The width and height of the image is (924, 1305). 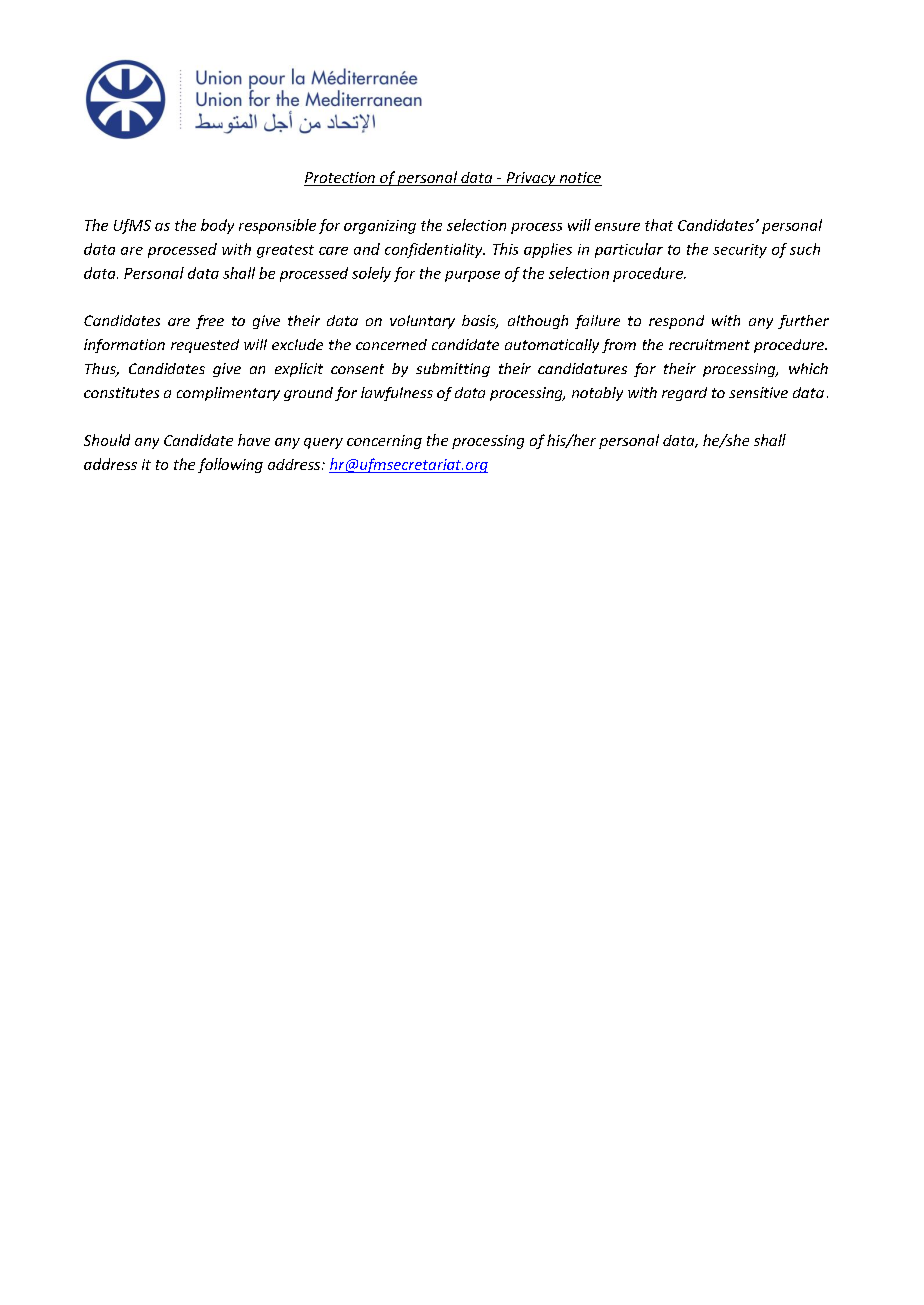 What do you see at coordinates (384, 442) in the image?
I see `concerning` at bounding box center [384, 442].
